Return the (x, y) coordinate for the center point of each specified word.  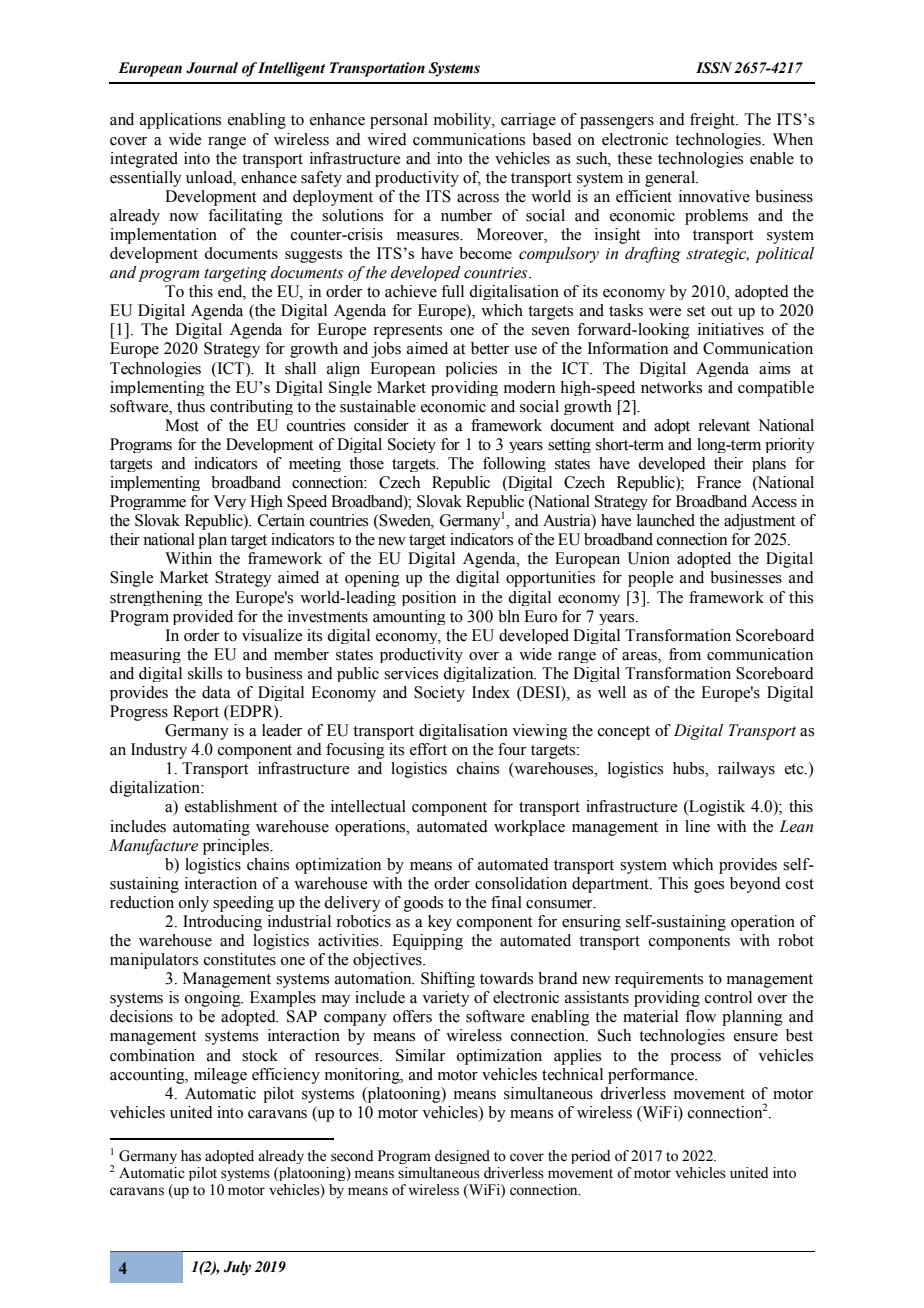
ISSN (714, 68)
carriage (528, 121)
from (685, 654)
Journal (212, 68)
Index (491, 692)
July (237, 1268)
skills (205, 673)
